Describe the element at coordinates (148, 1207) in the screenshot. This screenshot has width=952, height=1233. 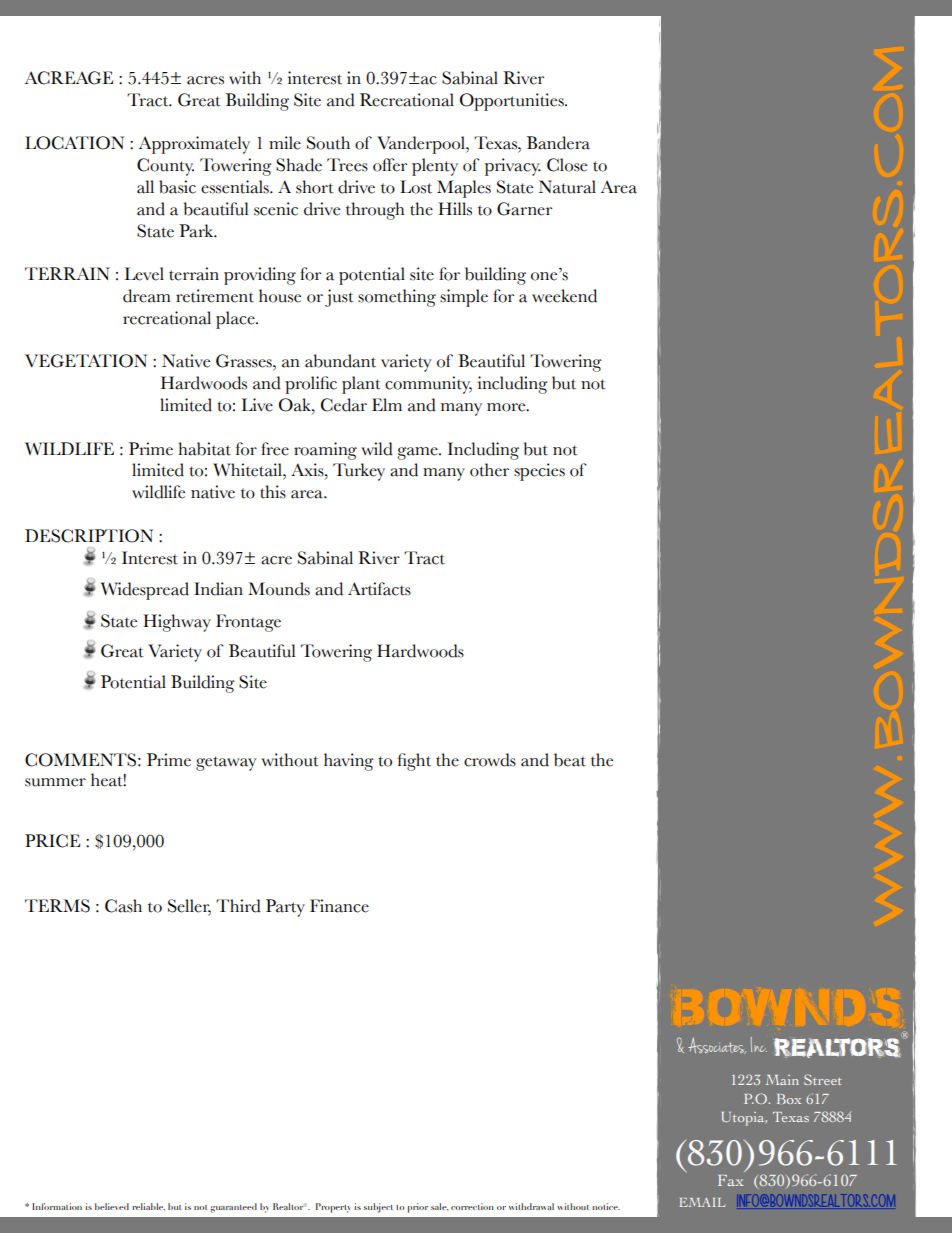
I see `reliable` at that location.
